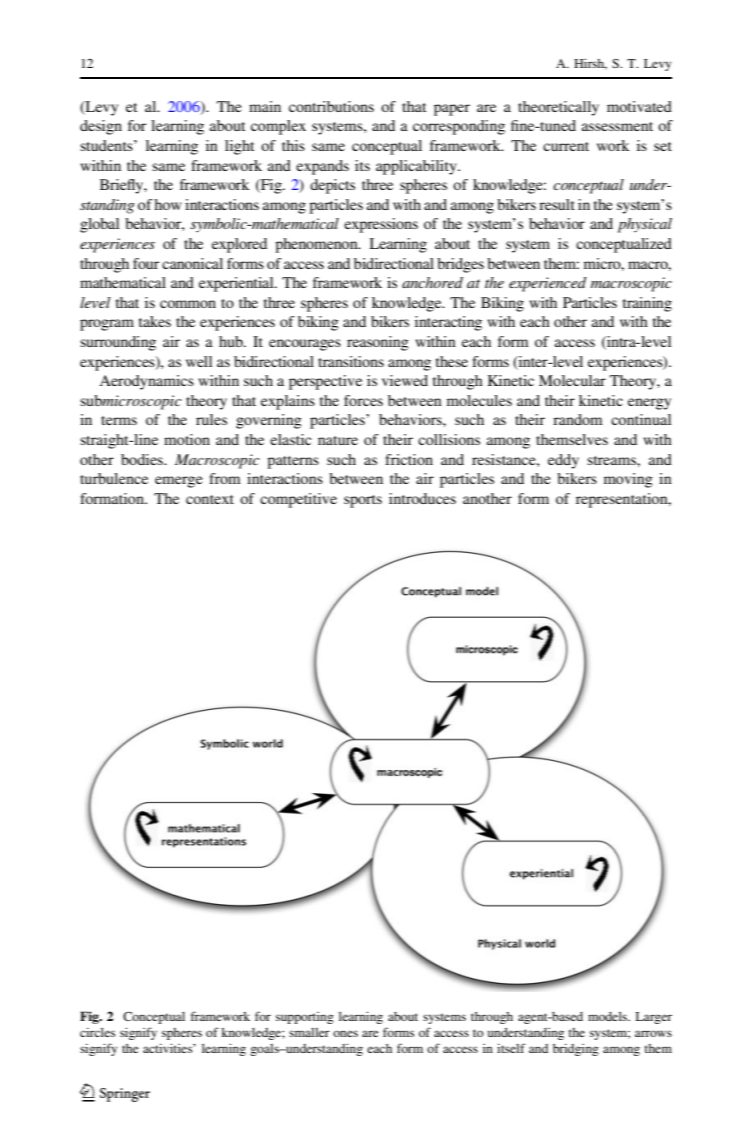  I want to click on design, so click(101, 127).
